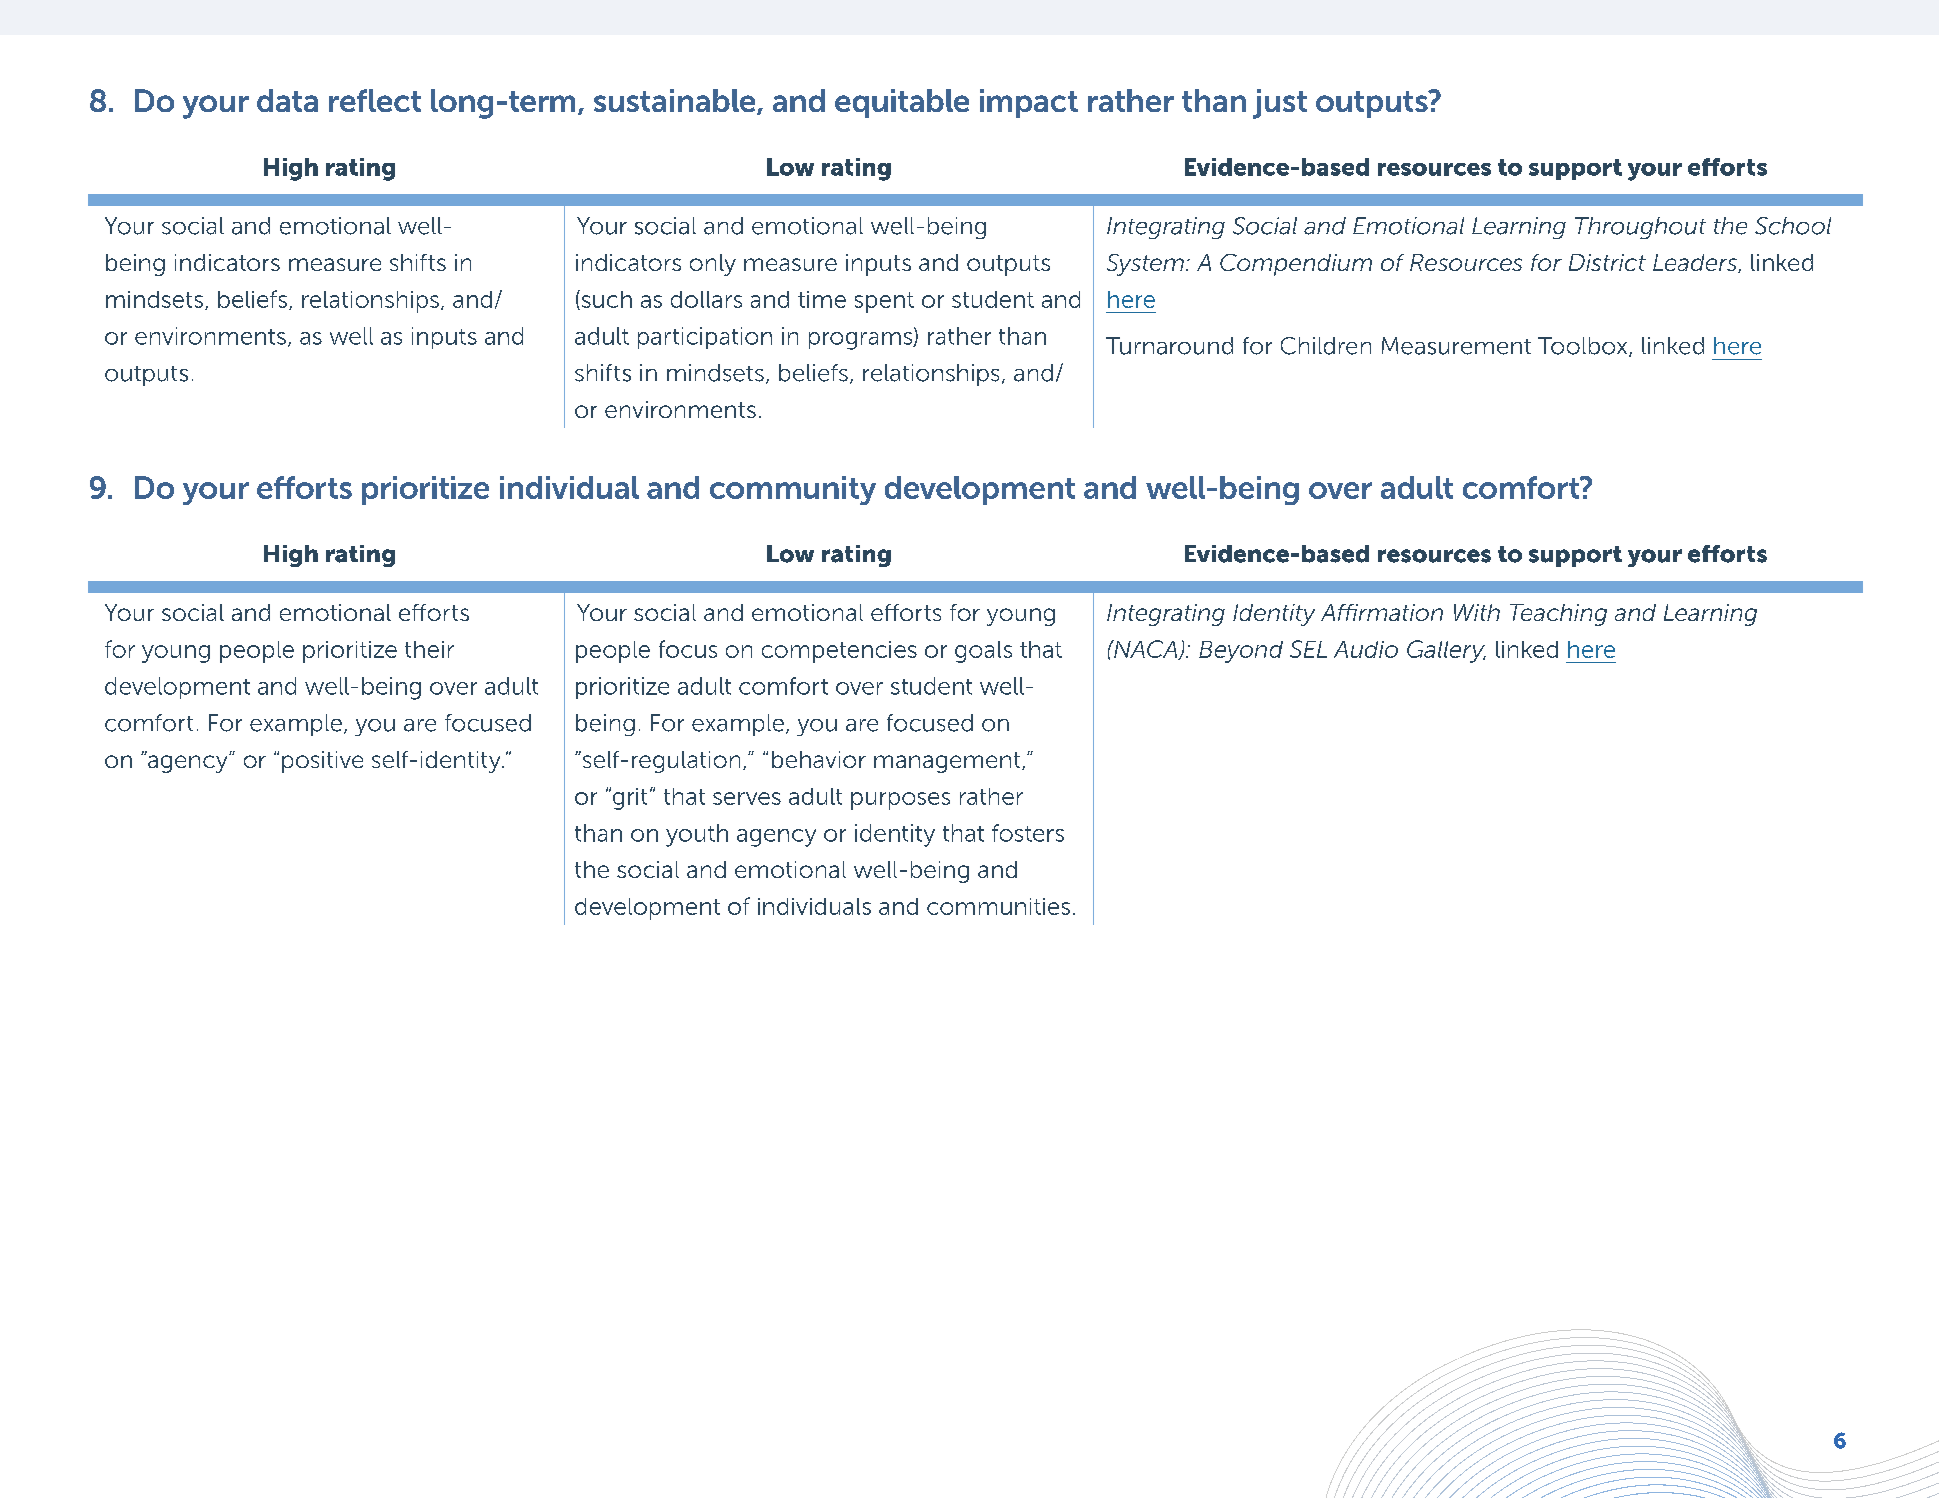 The width and height of the screenshot is (1939, 1498). I want to click on impact, so click(1029, 103).
